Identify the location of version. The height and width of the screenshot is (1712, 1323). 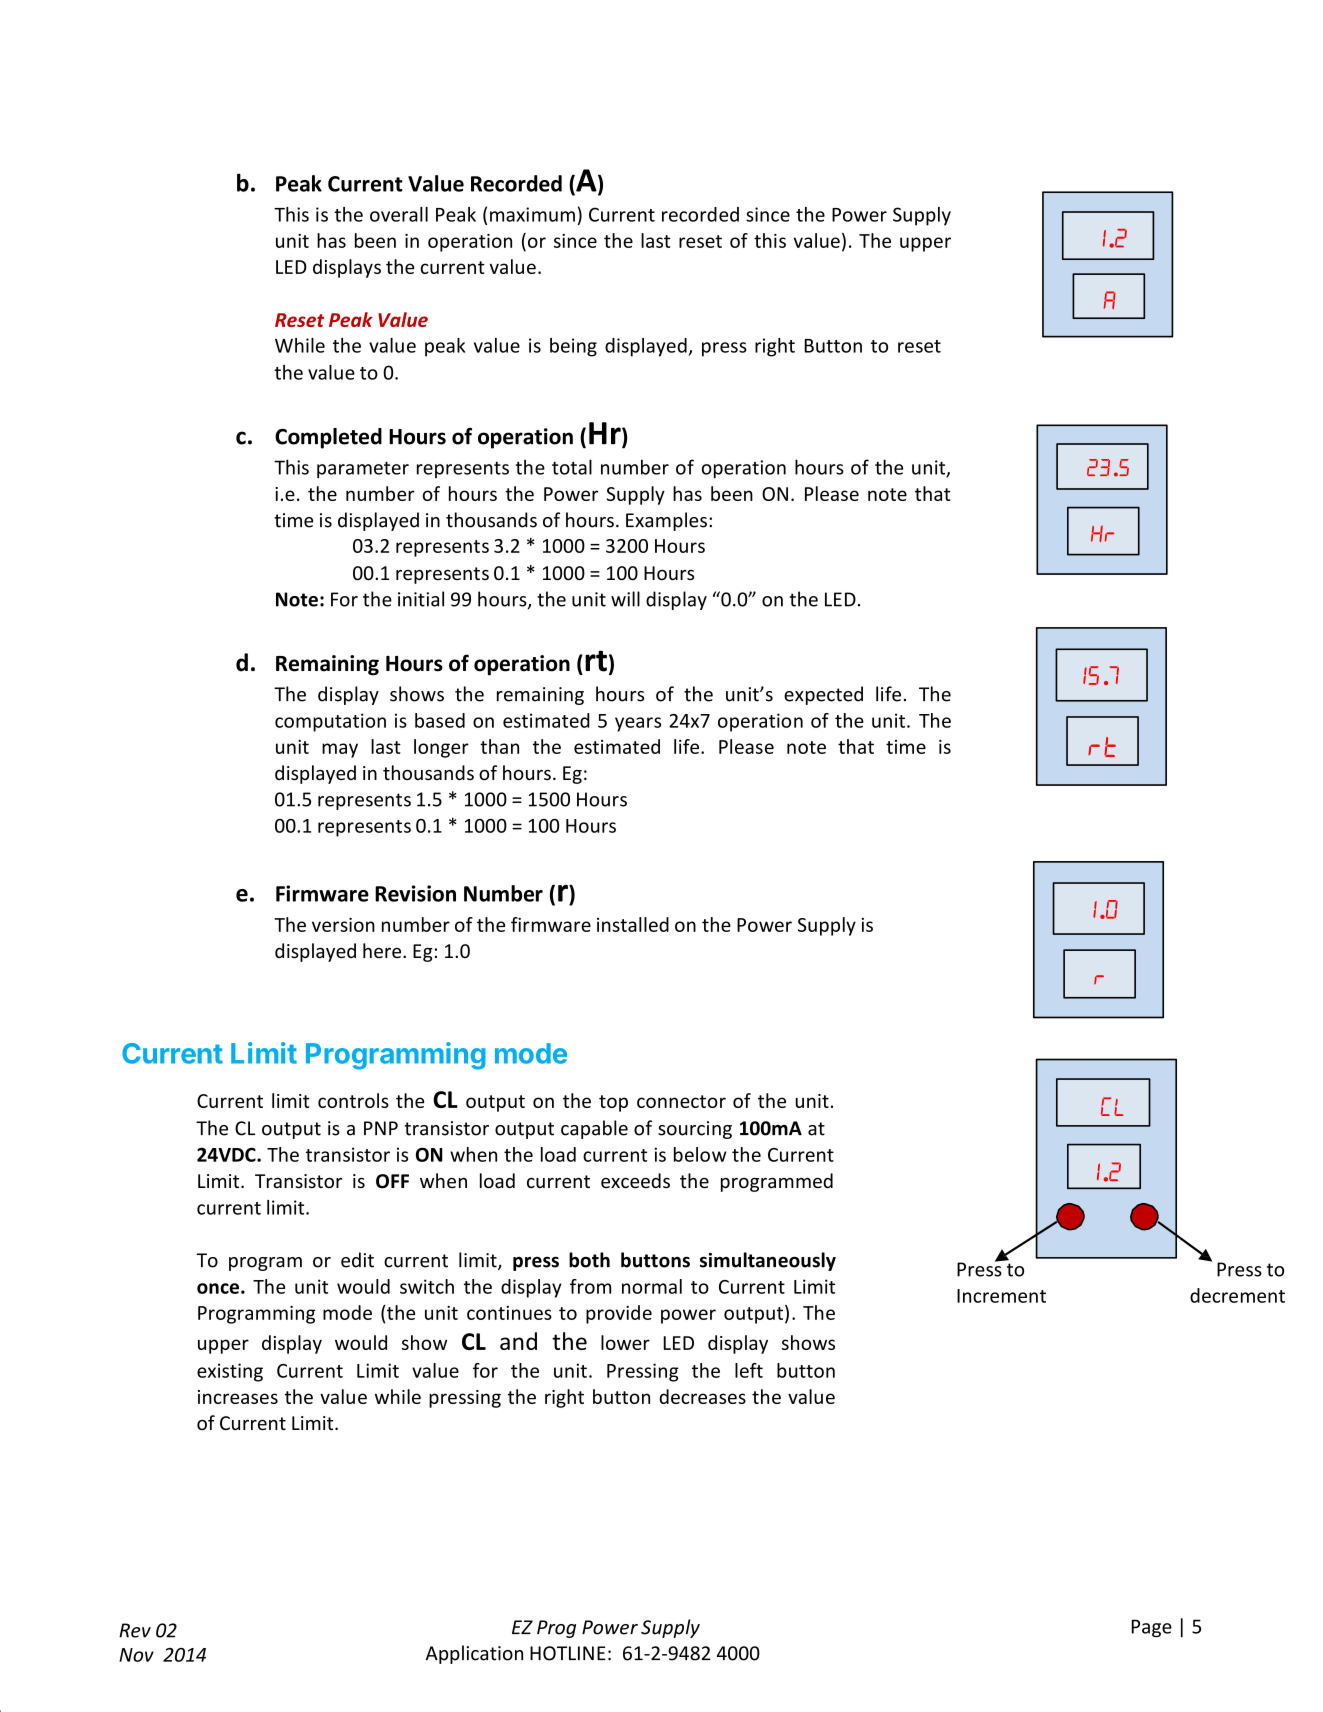
(343, 925).
